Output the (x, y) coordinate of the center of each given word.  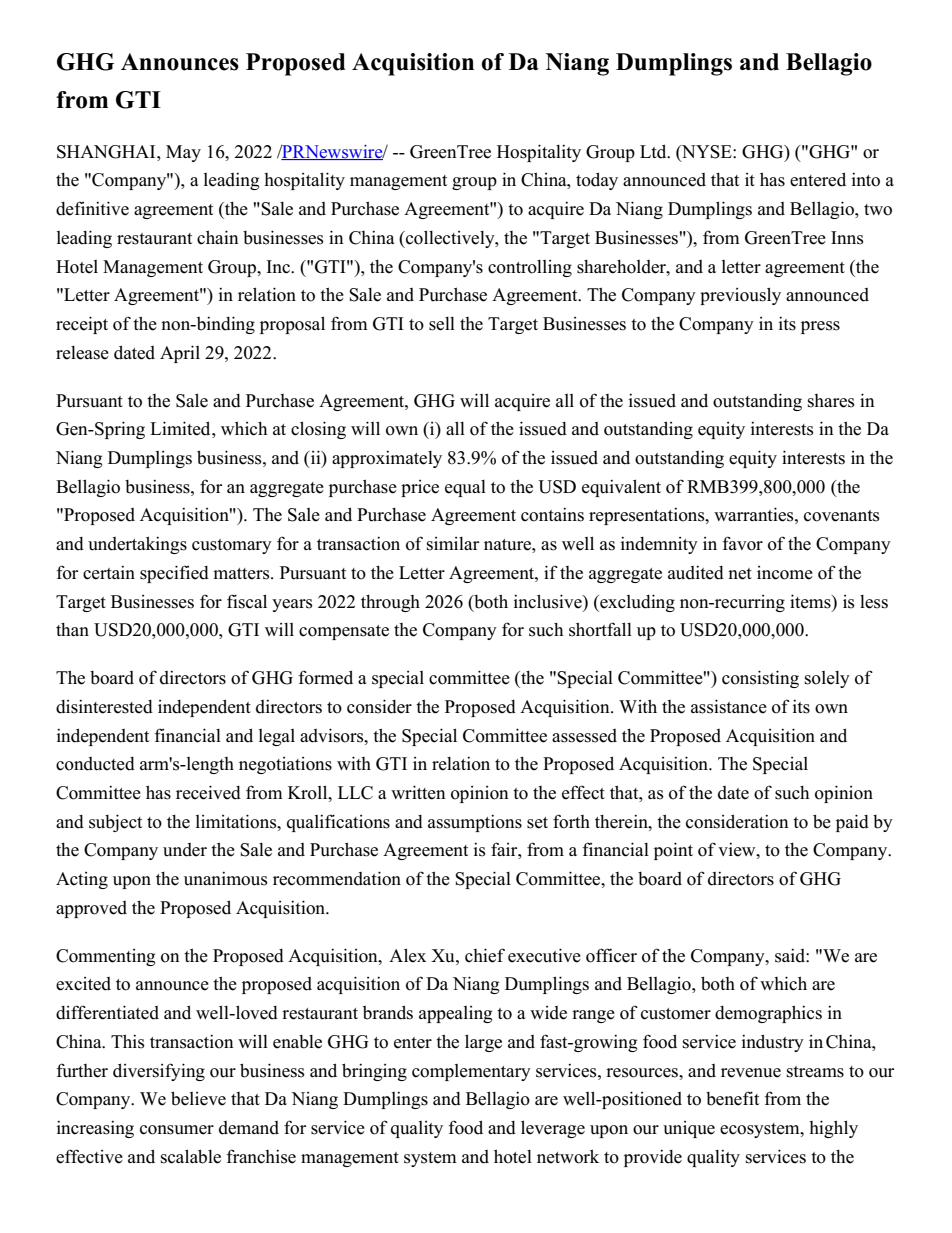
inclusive (549, 601)
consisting (760, 679)
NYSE (707, 153)
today (597, 181)
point (673, 851)
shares (831, 401)
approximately (387, 459)
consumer (177, 1130)
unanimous (226, 878)
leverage (553, 1129)
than (72, 629)
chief (485, 955)
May (183, 153)
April (180, 354)
